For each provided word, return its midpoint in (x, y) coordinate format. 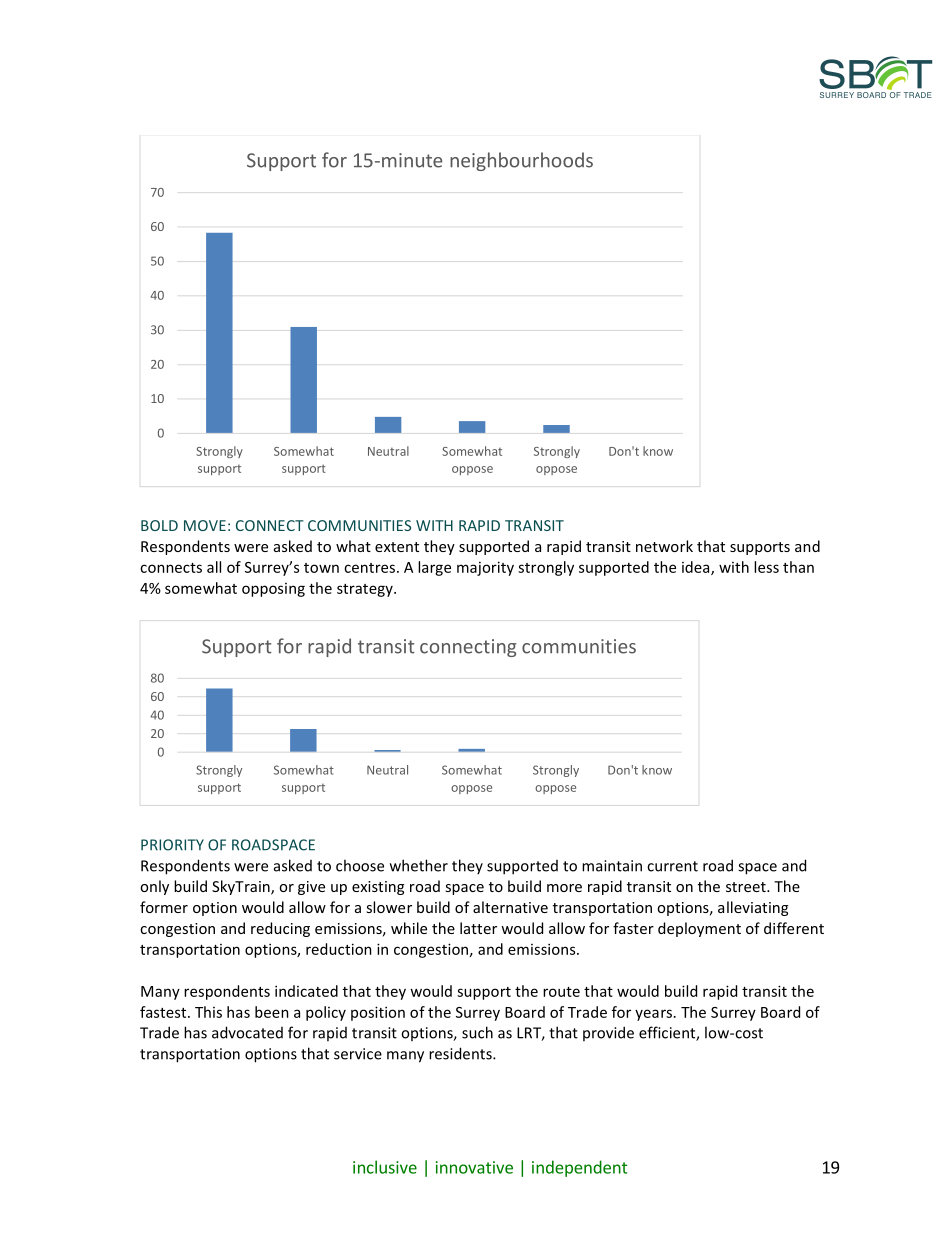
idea (697, 568)
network (664, 546)
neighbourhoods (521, 161)
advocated (247, 1032)
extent (397, 547)
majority (485, 568)
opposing (273, 590)
